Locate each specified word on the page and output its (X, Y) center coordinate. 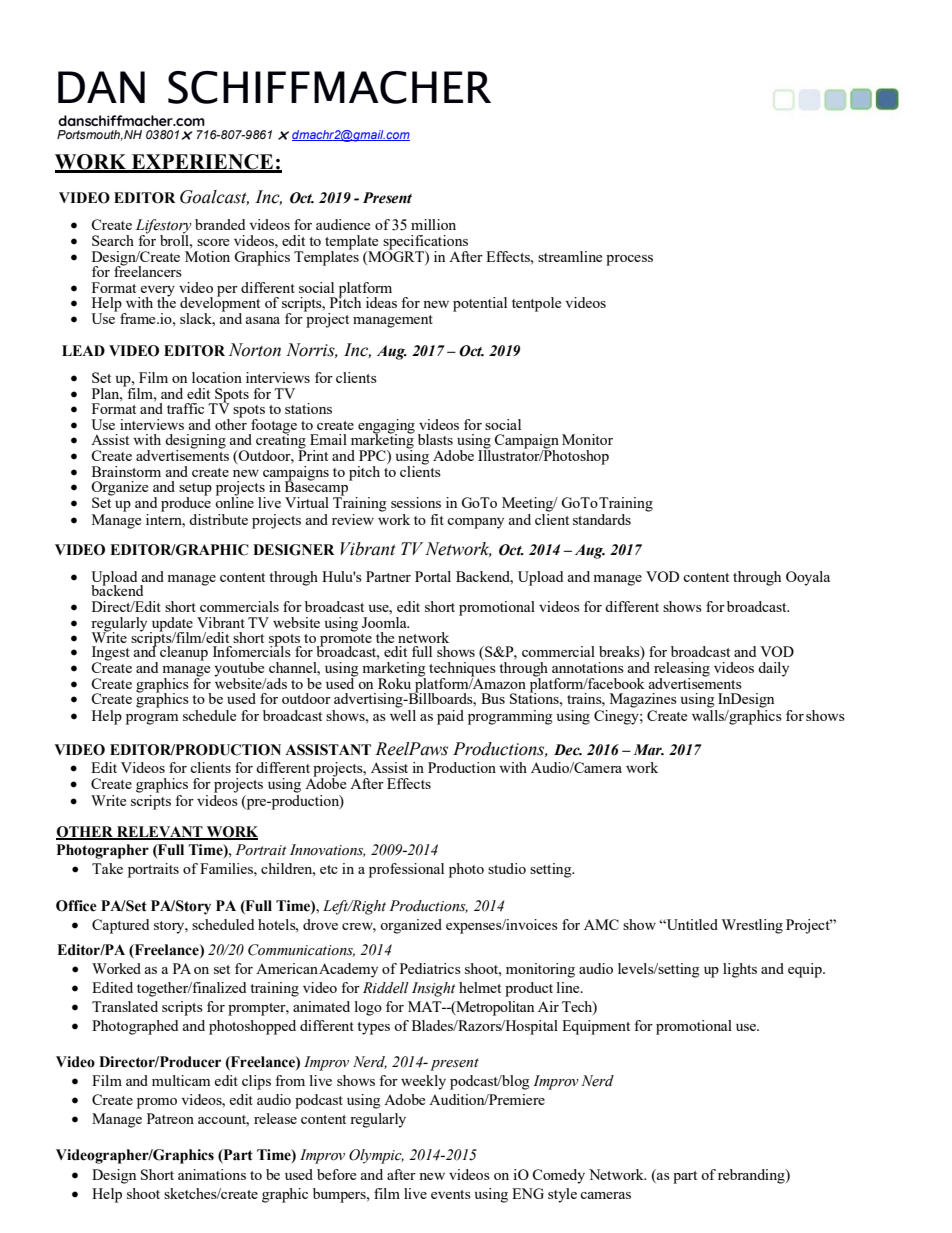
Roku (394, 683)
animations (212, 1174)
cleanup (184, 653)
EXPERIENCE (202, 163)
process (629, 260)
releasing (682, 670)
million (433, 224)
